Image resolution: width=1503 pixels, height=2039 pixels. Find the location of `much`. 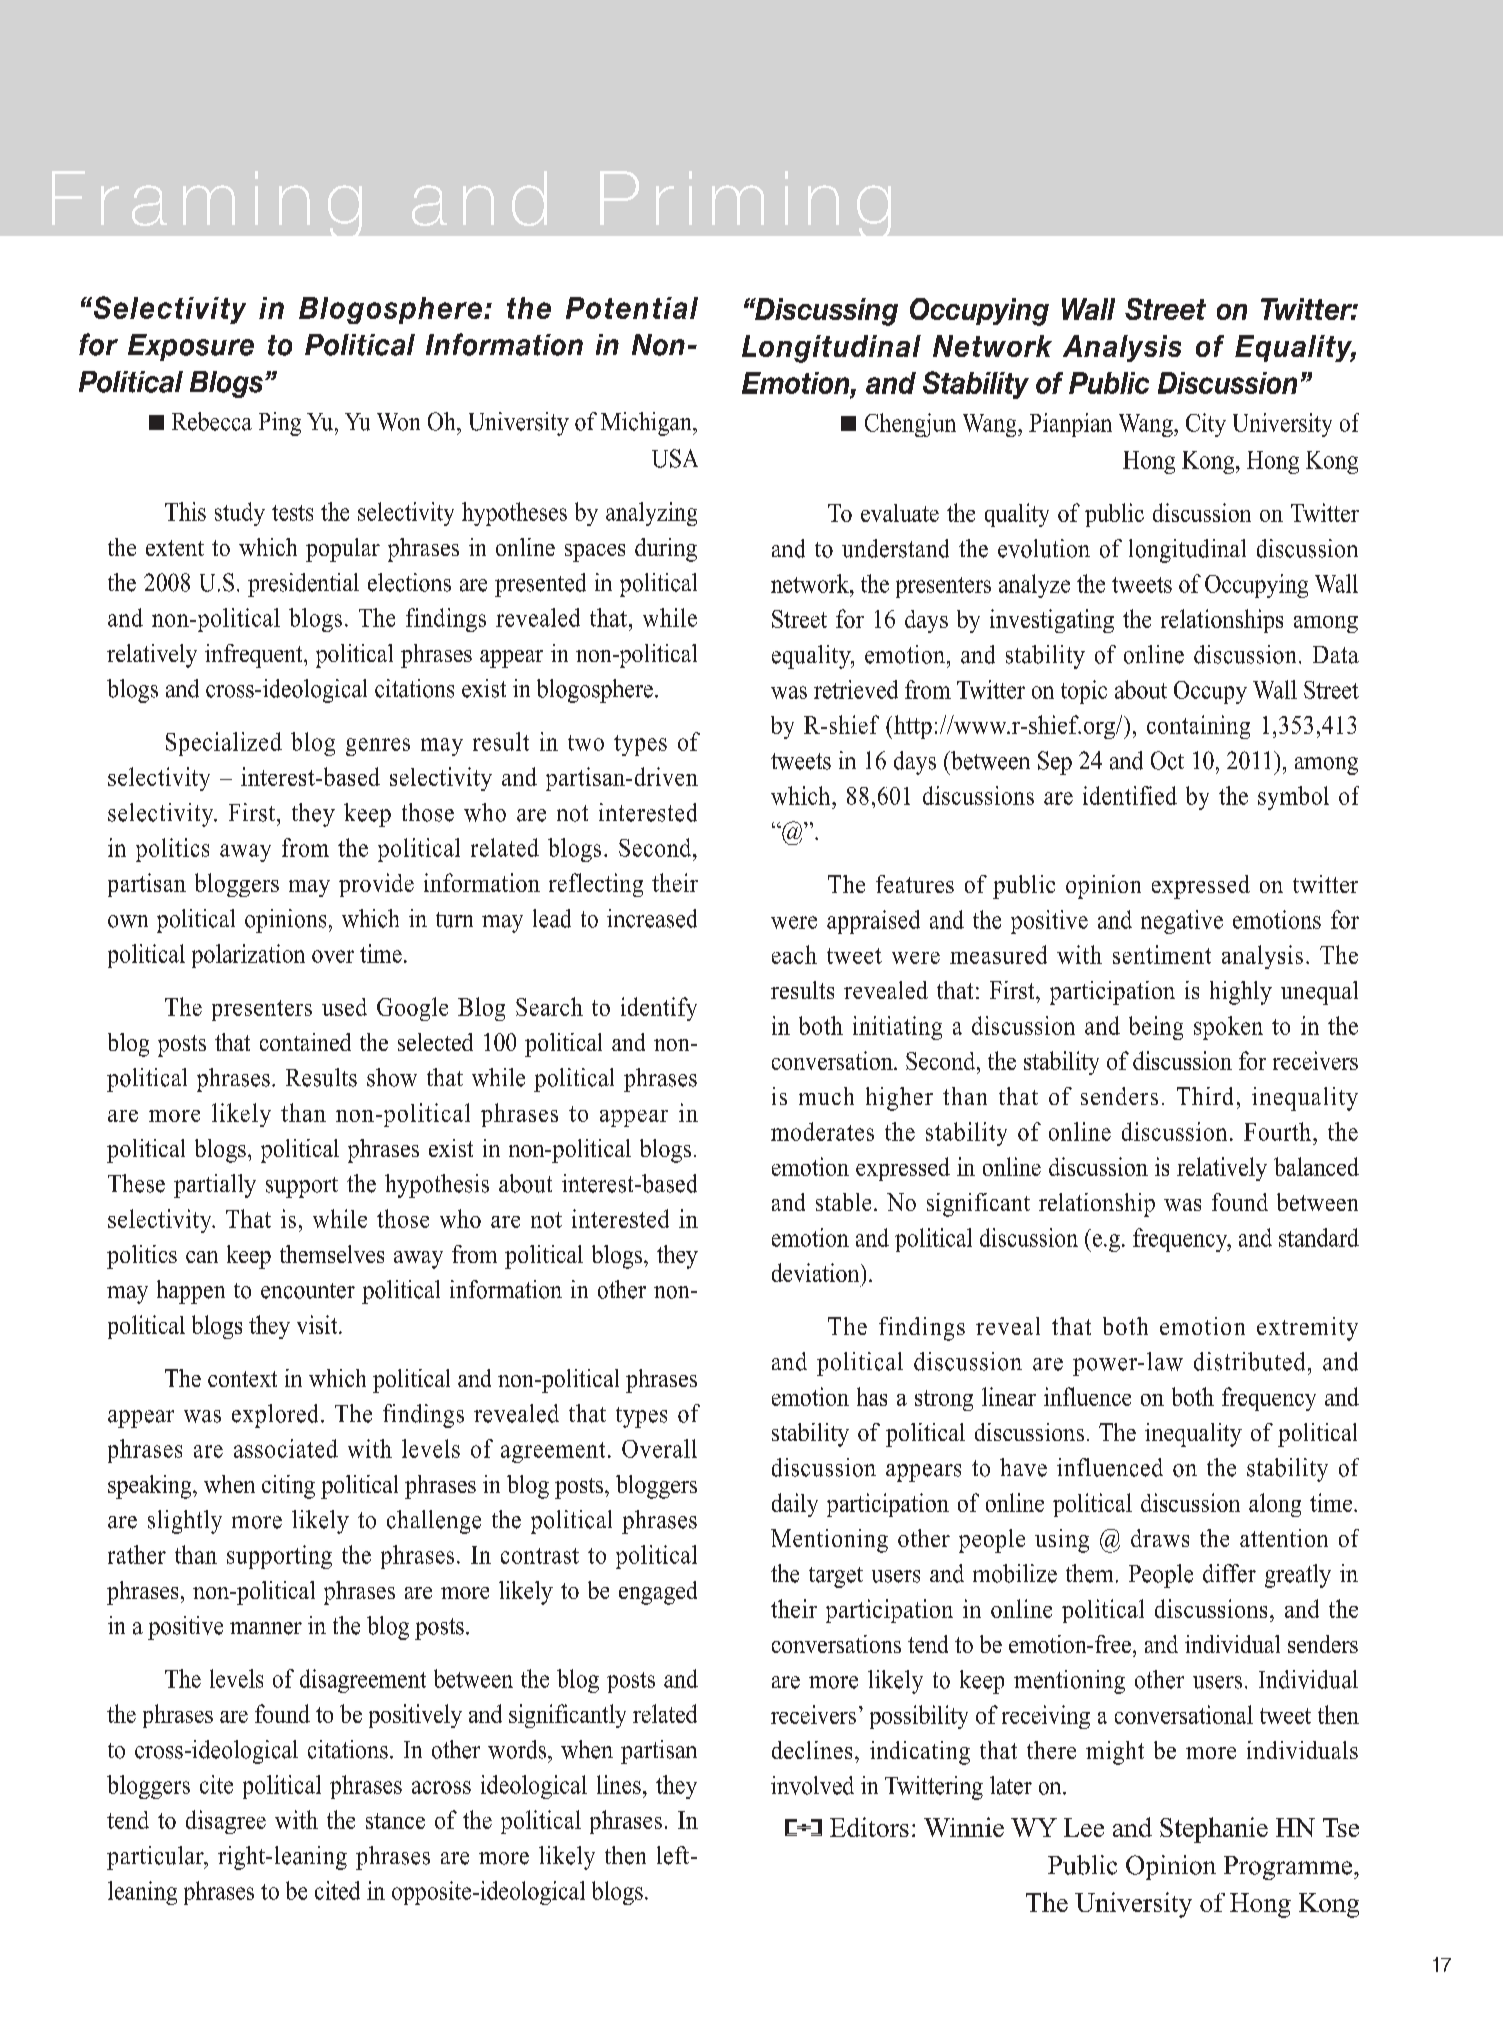

much is located at coordinates (826, 1096).
